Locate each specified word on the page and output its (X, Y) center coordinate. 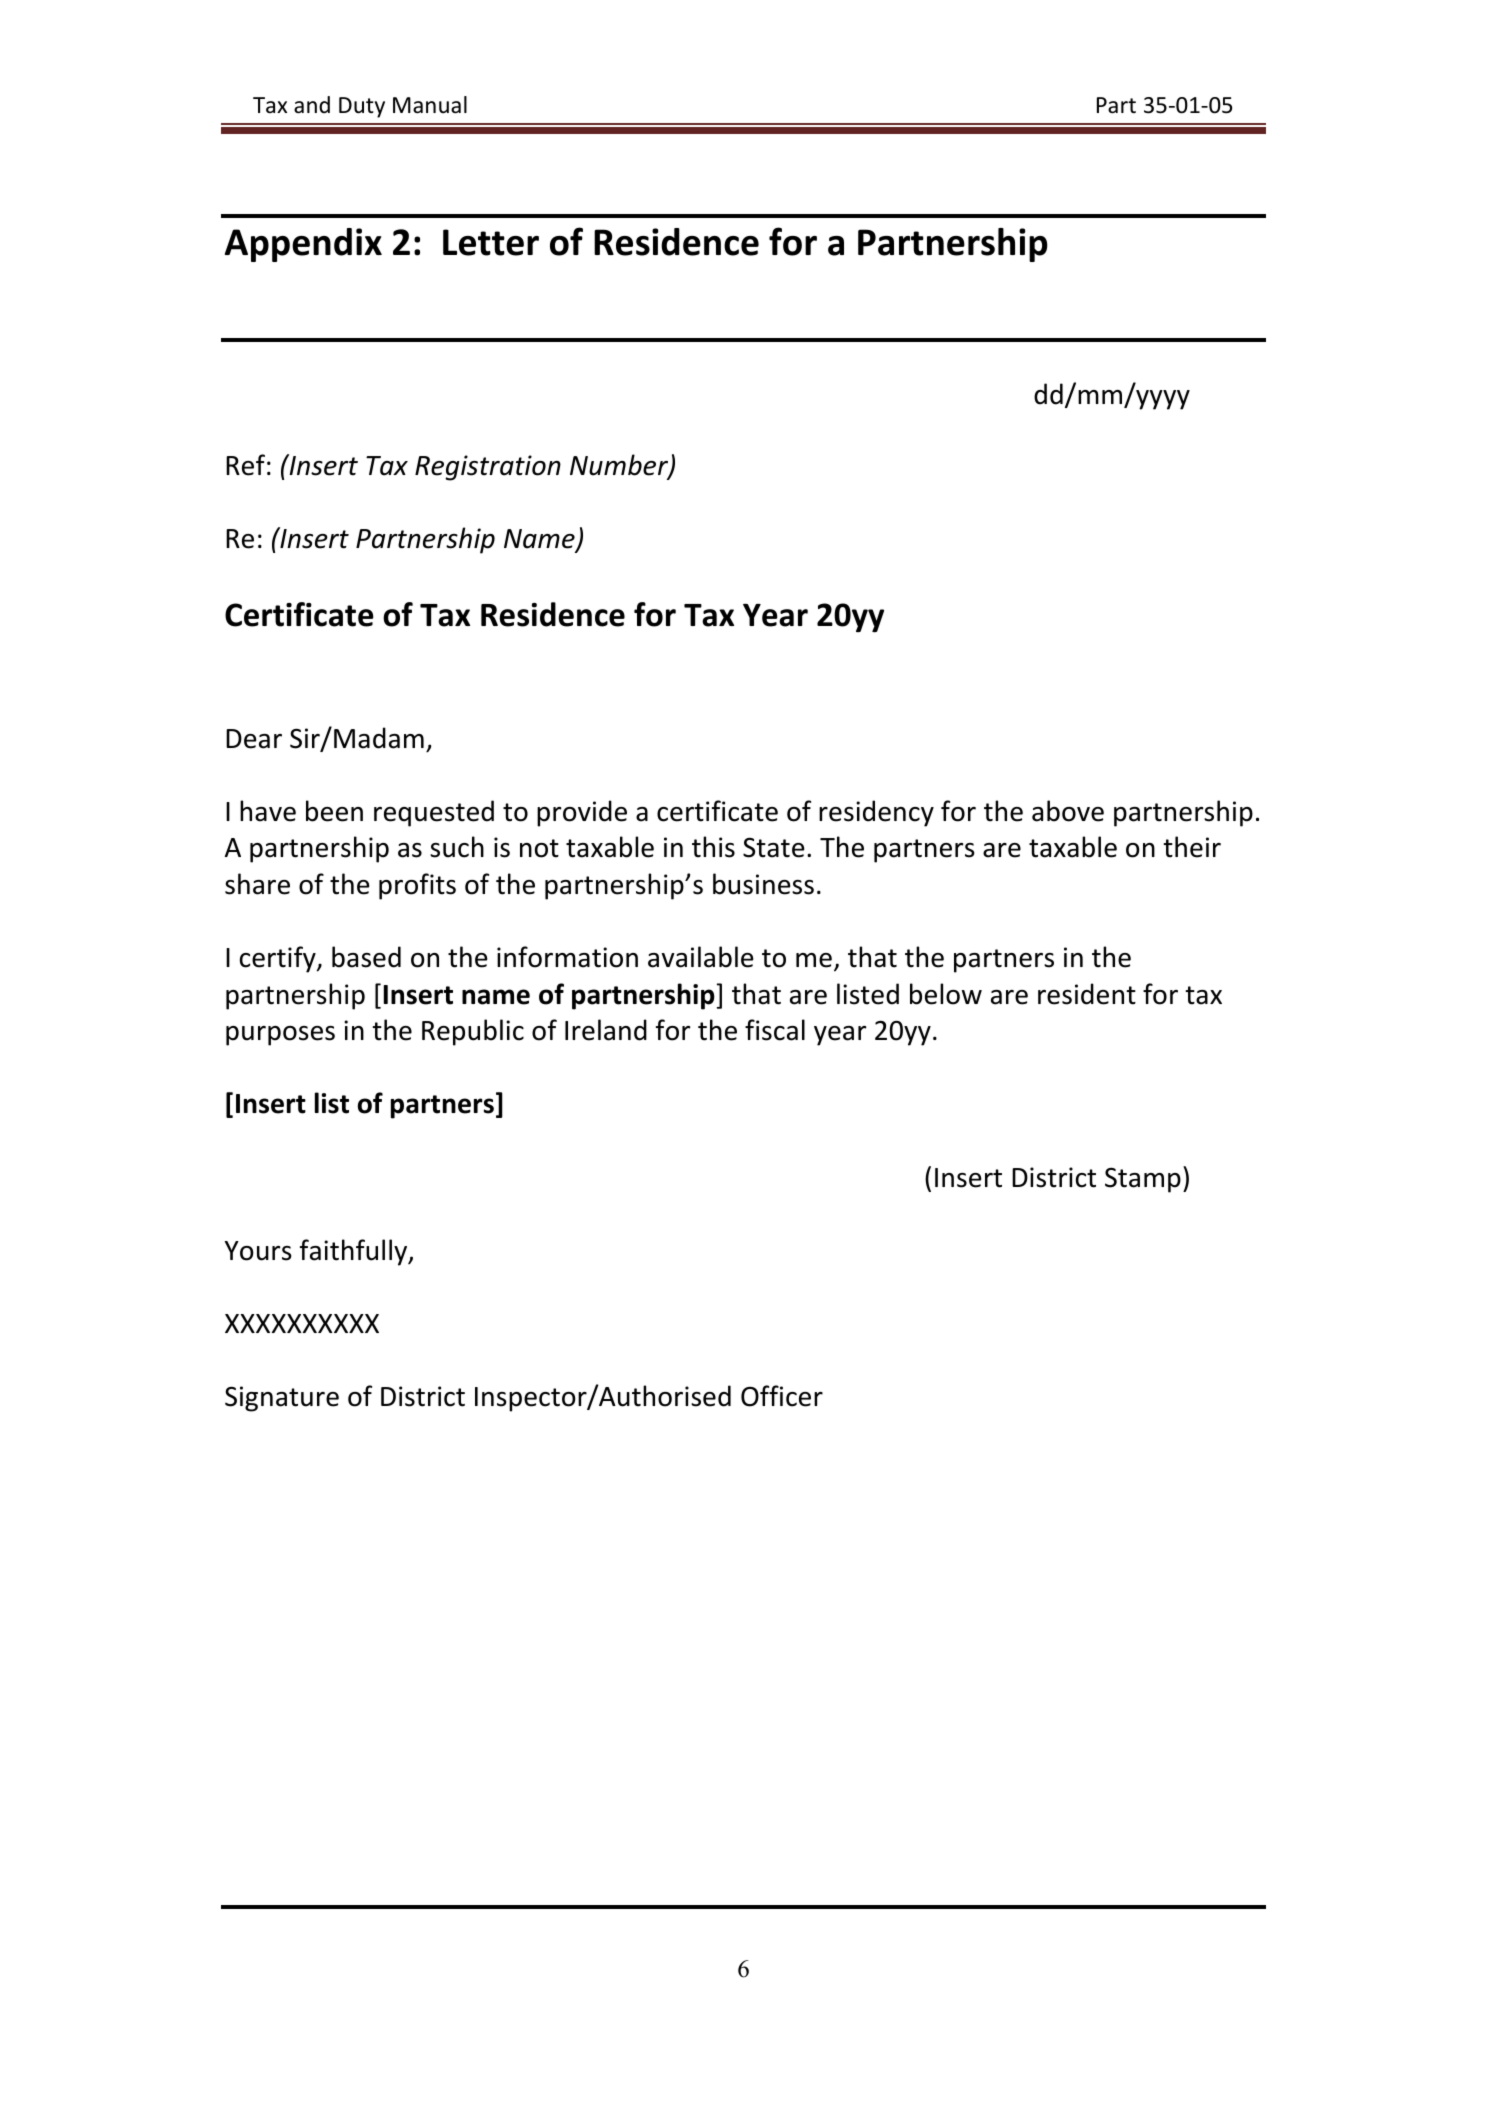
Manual (430, 105)
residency (876, 813)
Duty (362, 107)
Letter (491, 242)
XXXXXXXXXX (302, 1323)
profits (417, 886)
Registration (488, 468)
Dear (254, 739)
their (1192, 847)
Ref (245, 465)
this (713, 847)
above (1068, 811)
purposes (280, 1036)
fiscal (775, 1030)
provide (582, 813)
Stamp (1143, 1180)
